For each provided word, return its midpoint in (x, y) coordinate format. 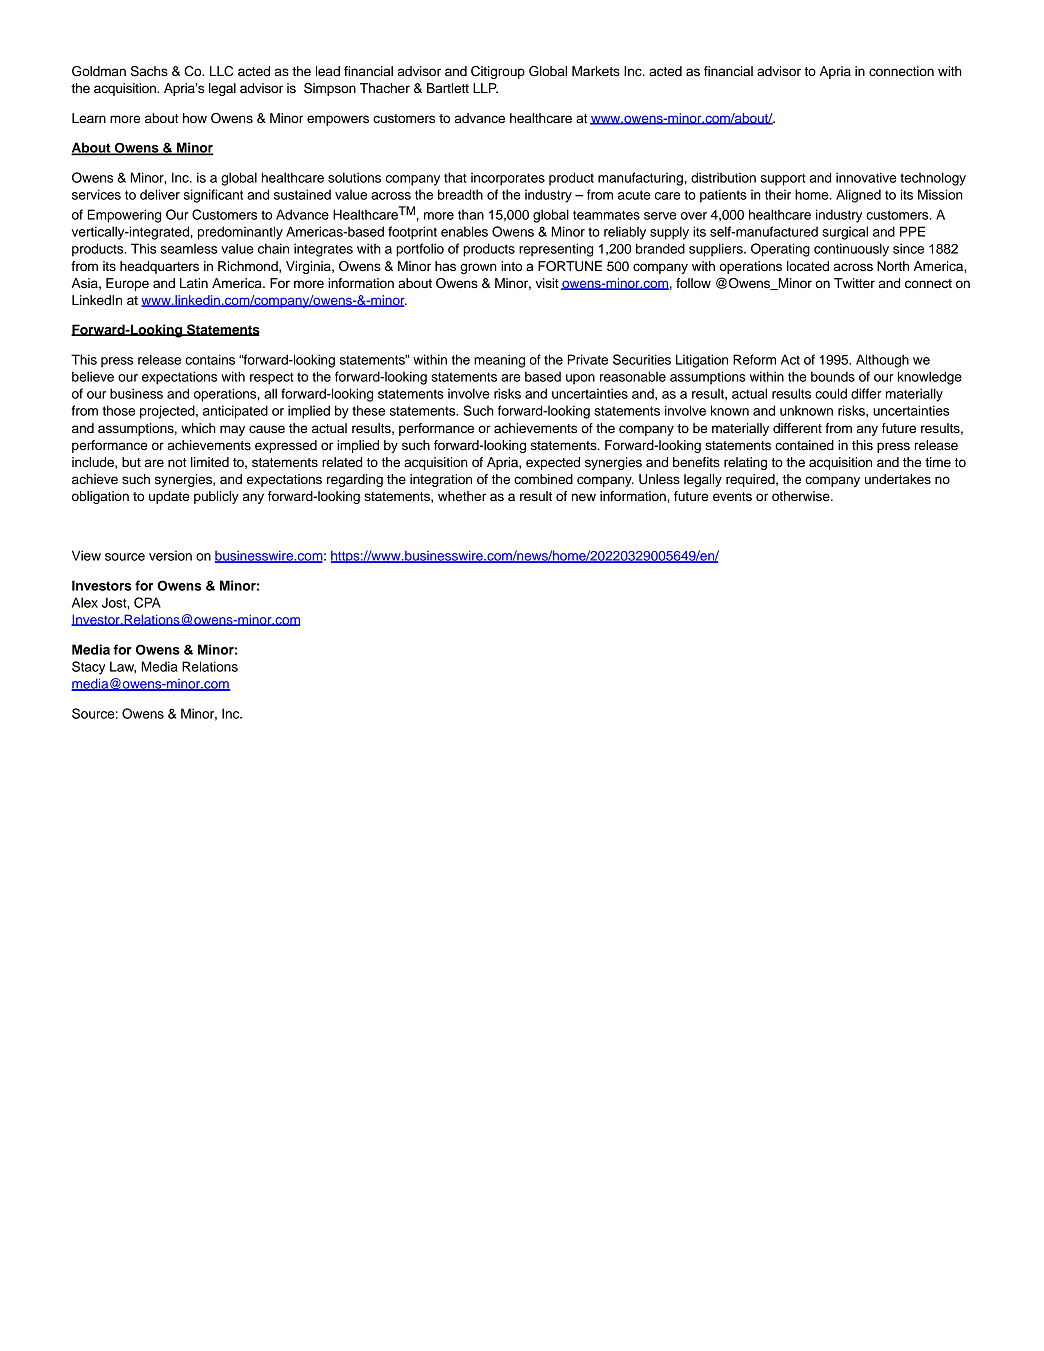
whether (462, 496)
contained (804, 445)
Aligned (858, 196)
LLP (485, 88)
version (170, 555)
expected (553, 463)
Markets (596, 71)
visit (547, 283)
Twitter (854, 283)
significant (213, 196)
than (471, 214)
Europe (127, 284)
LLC (221, 71)
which (198, 428)
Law (123, 667)
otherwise (802, 496)
